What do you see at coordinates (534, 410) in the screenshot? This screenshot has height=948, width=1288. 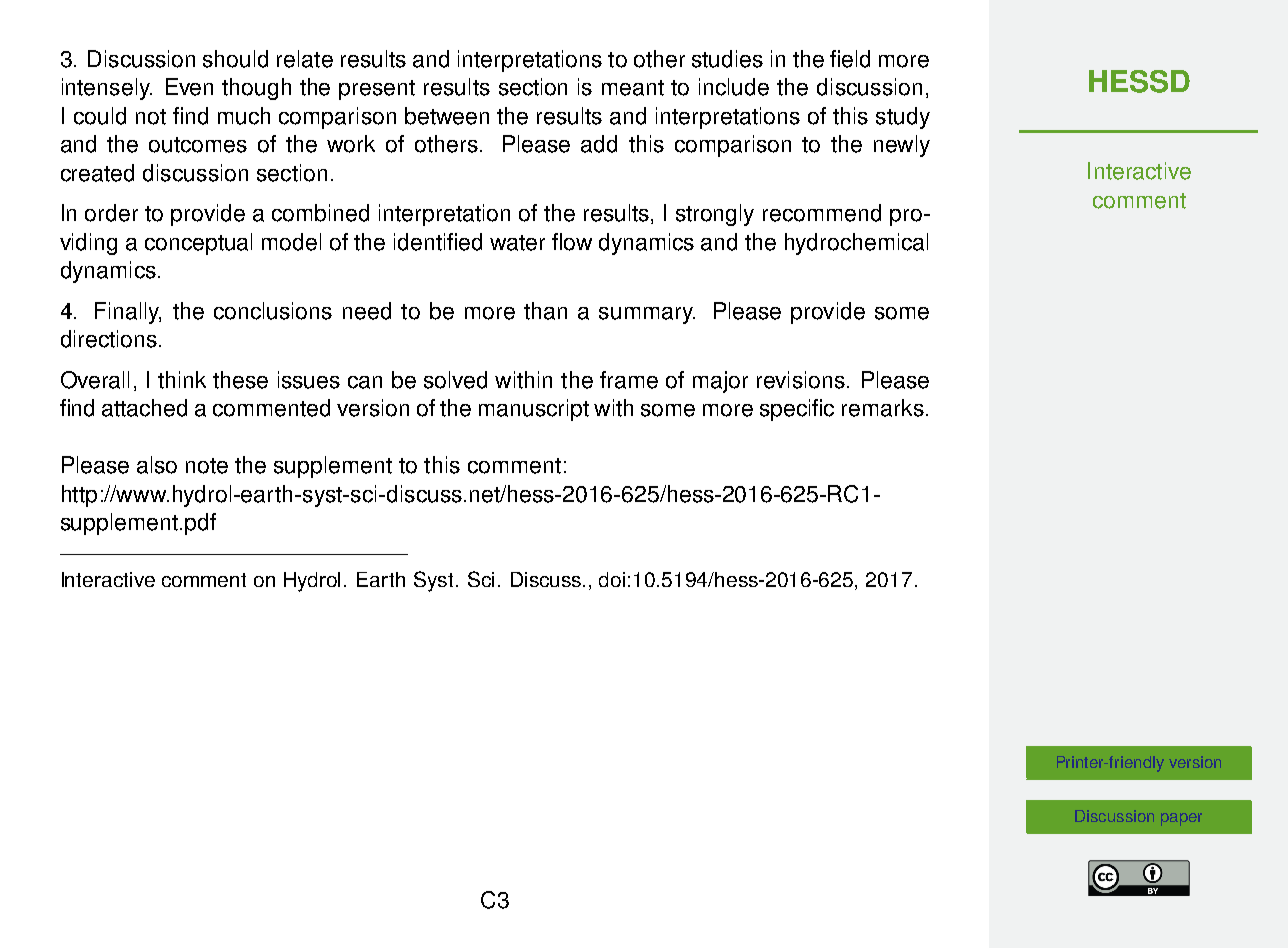 I see `manuscript` at bounding box center [534, 410].
